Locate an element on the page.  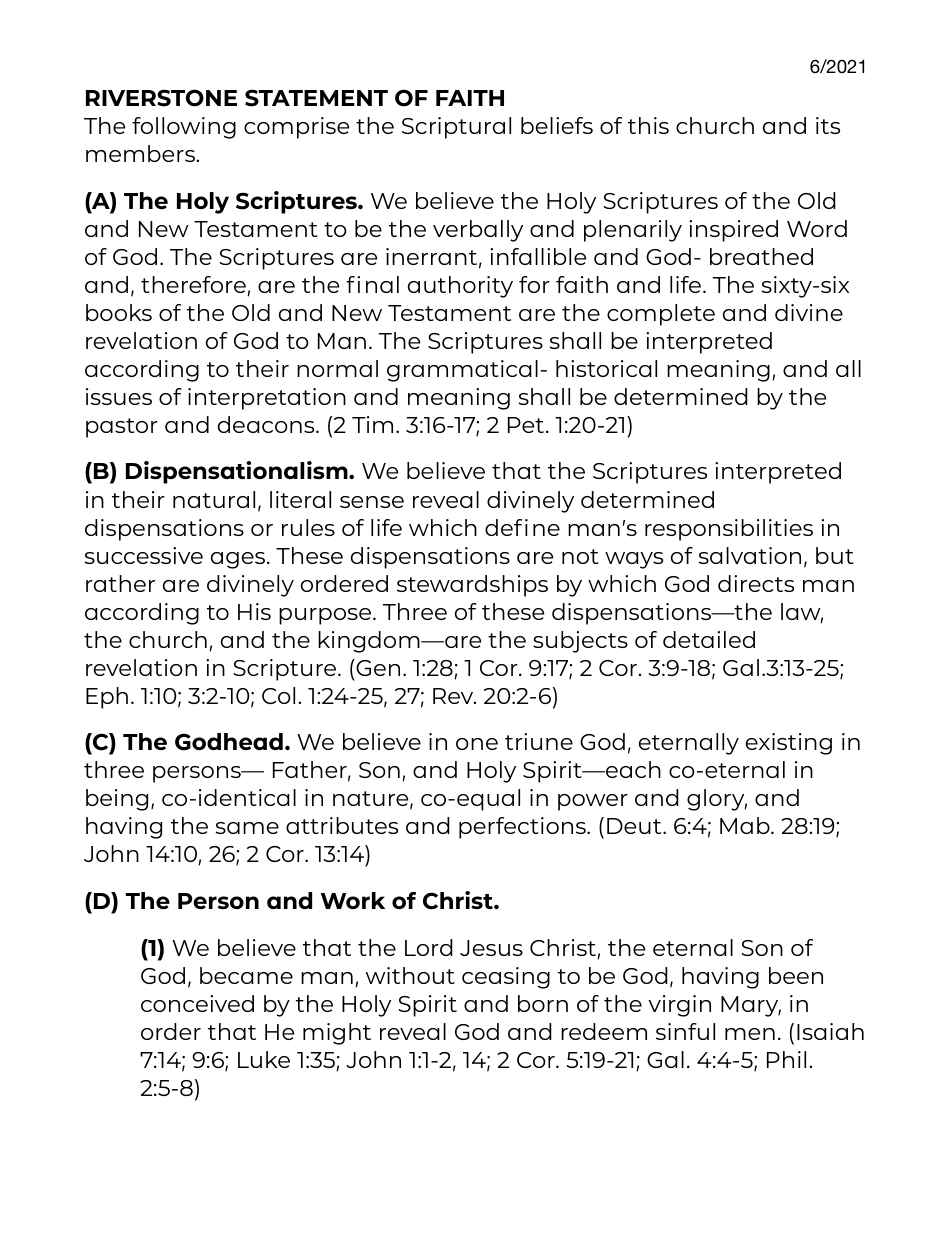
pastor is located at coordinates (122, 428).
